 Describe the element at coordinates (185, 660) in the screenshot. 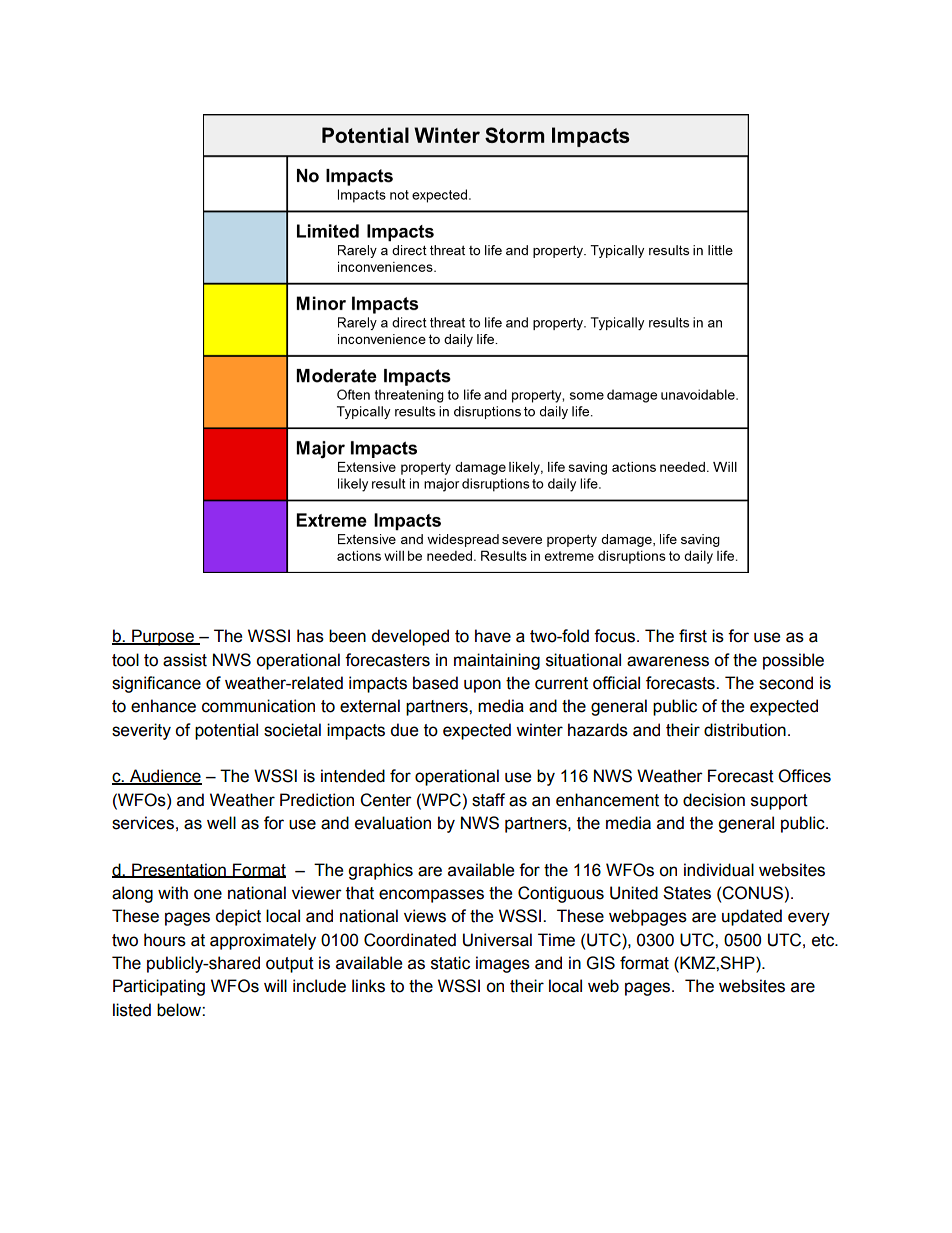

I see `assist` at that location.
